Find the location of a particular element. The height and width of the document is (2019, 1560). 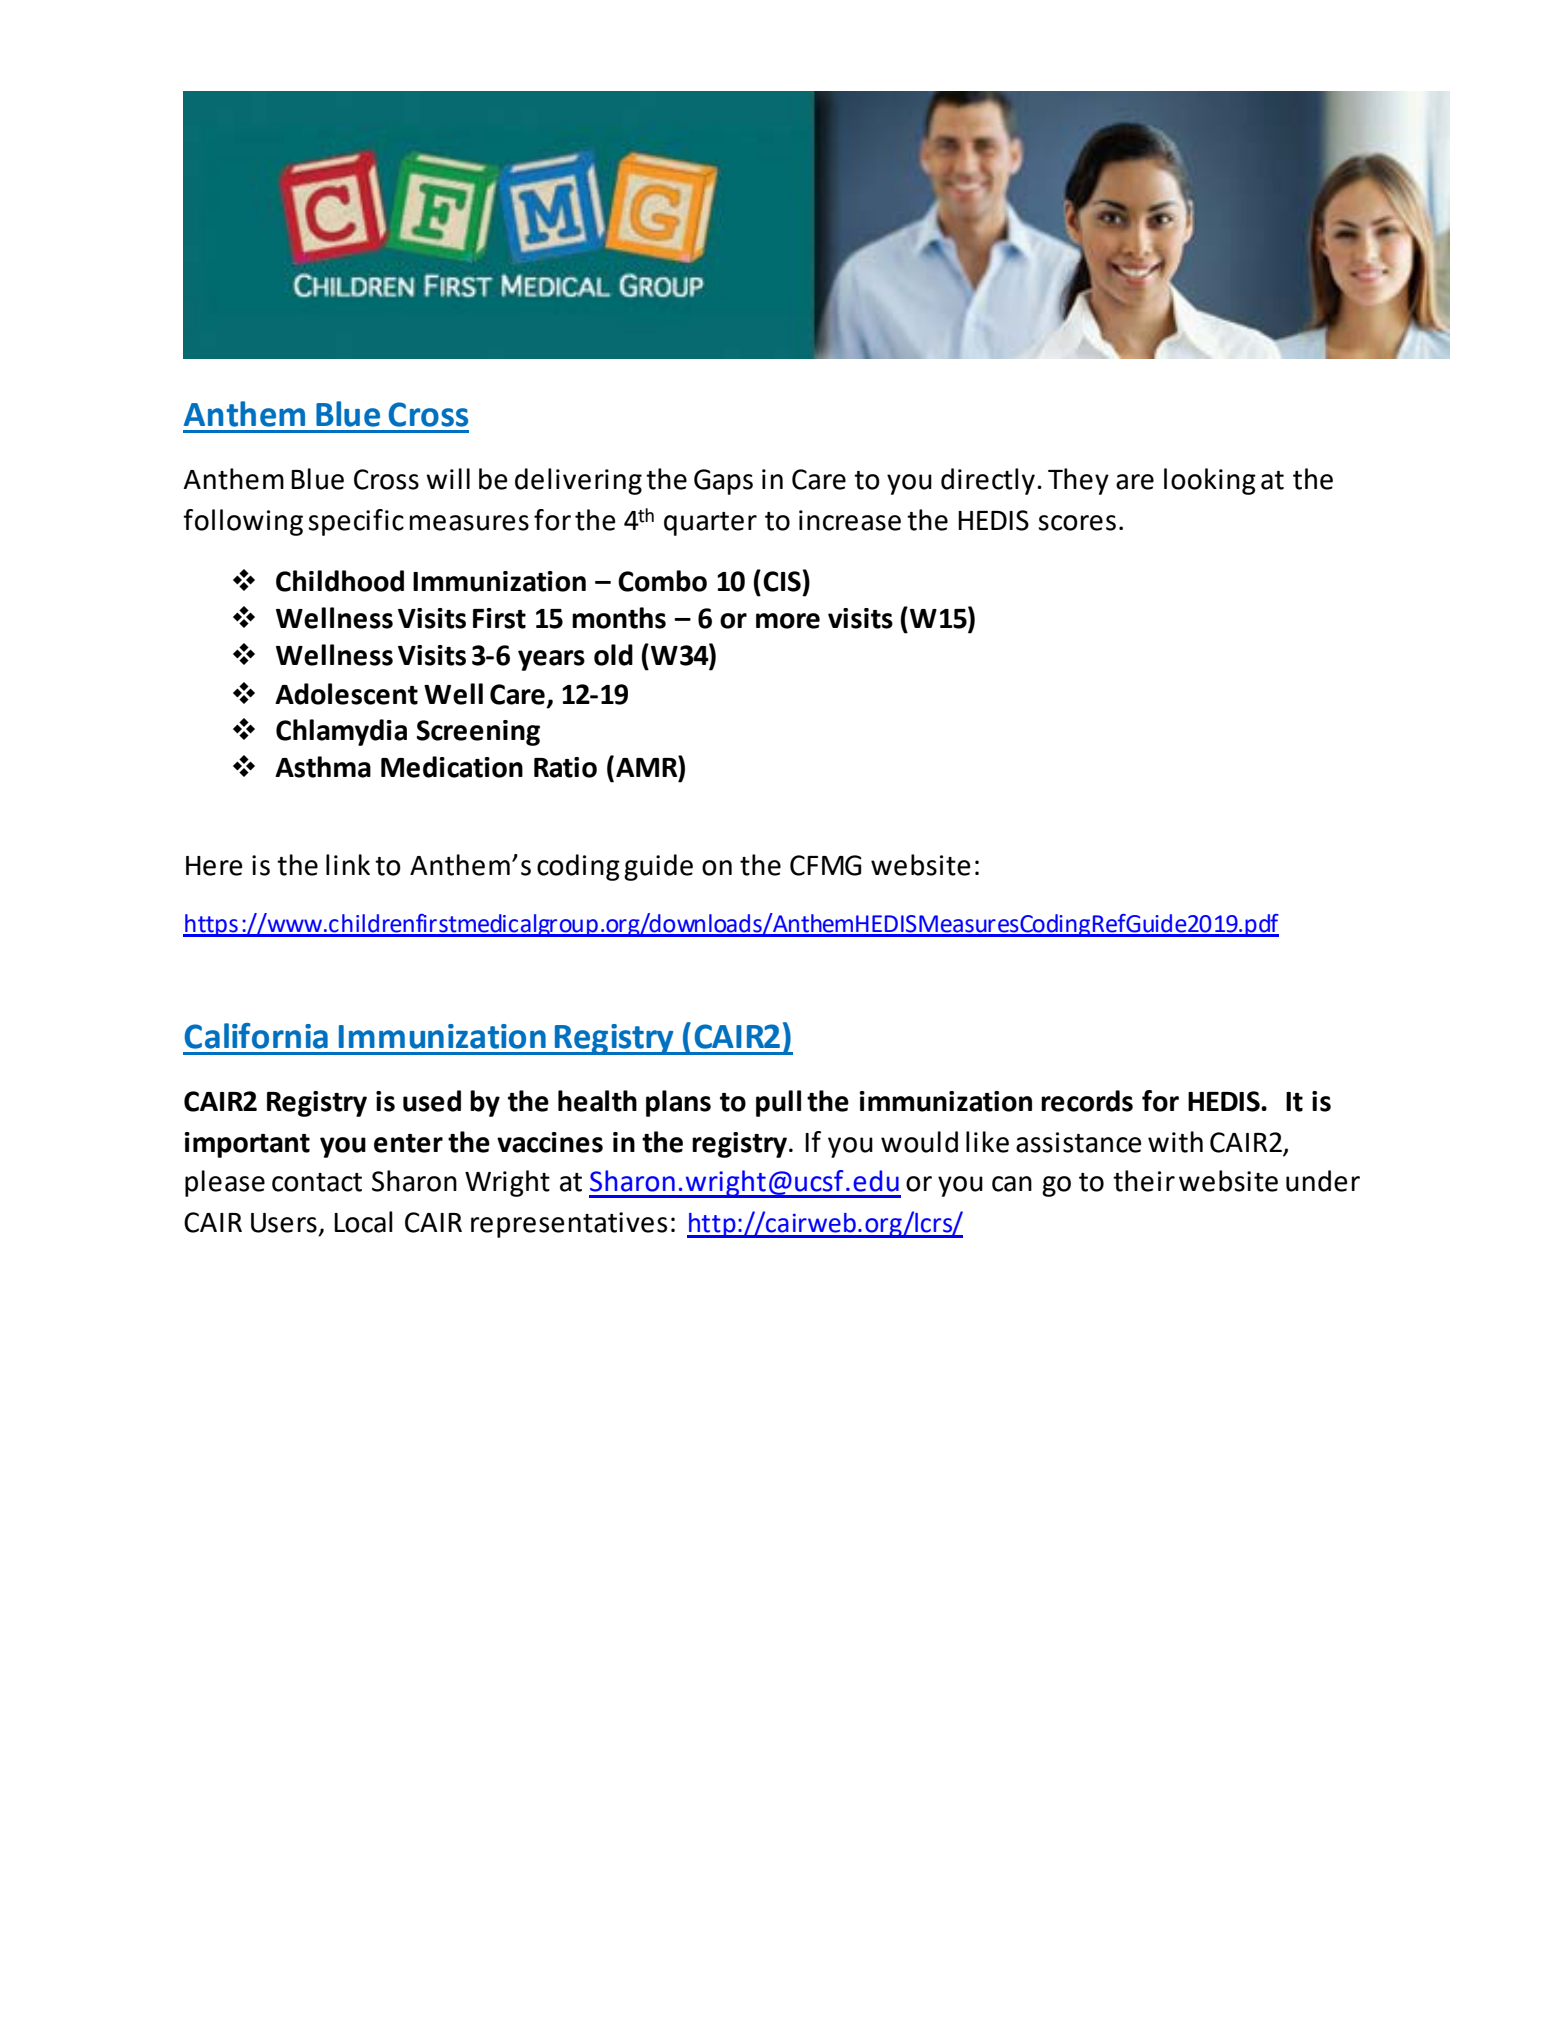

records is located at coordinates (1087, 1101).
